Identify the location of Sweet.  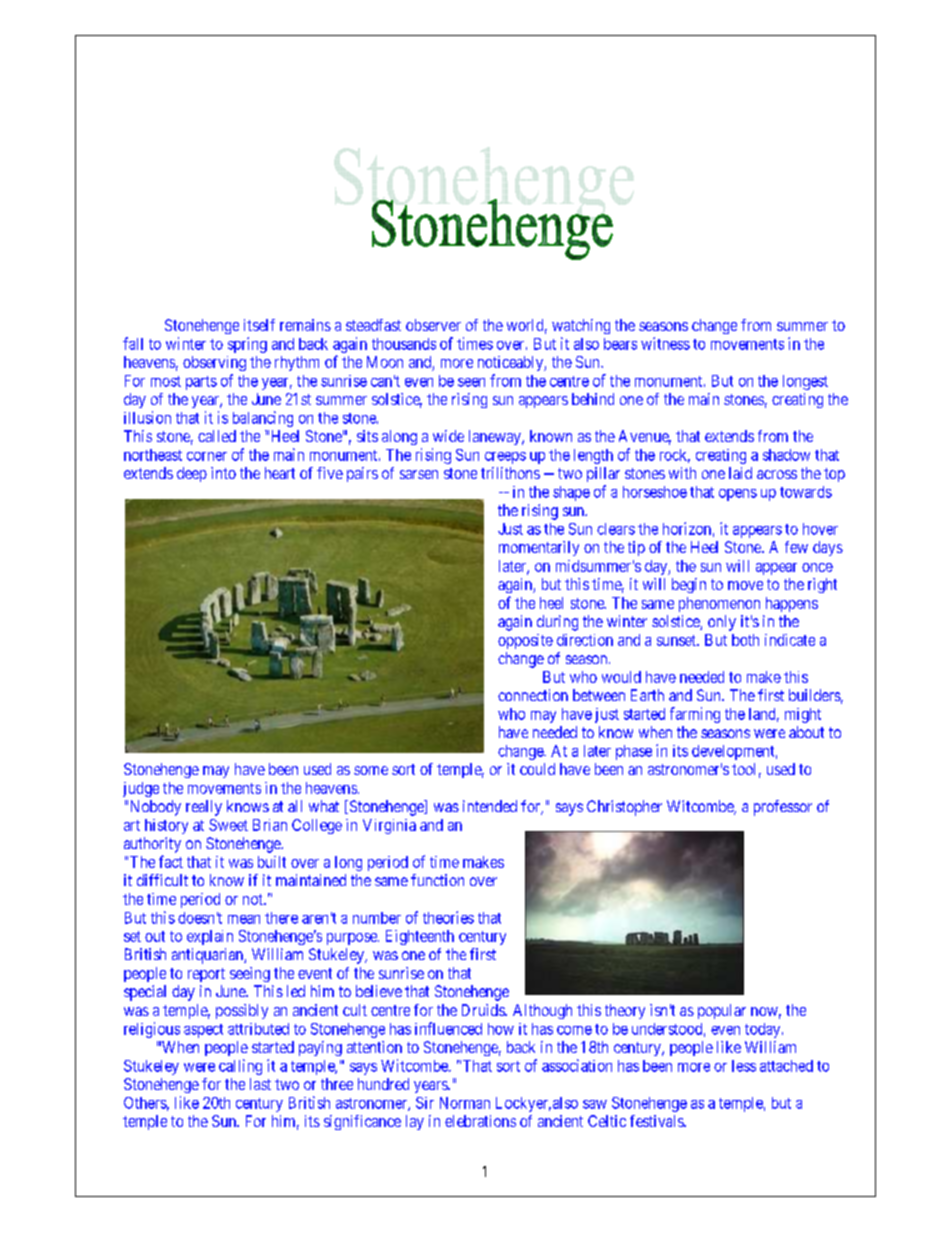
(228, 825).
